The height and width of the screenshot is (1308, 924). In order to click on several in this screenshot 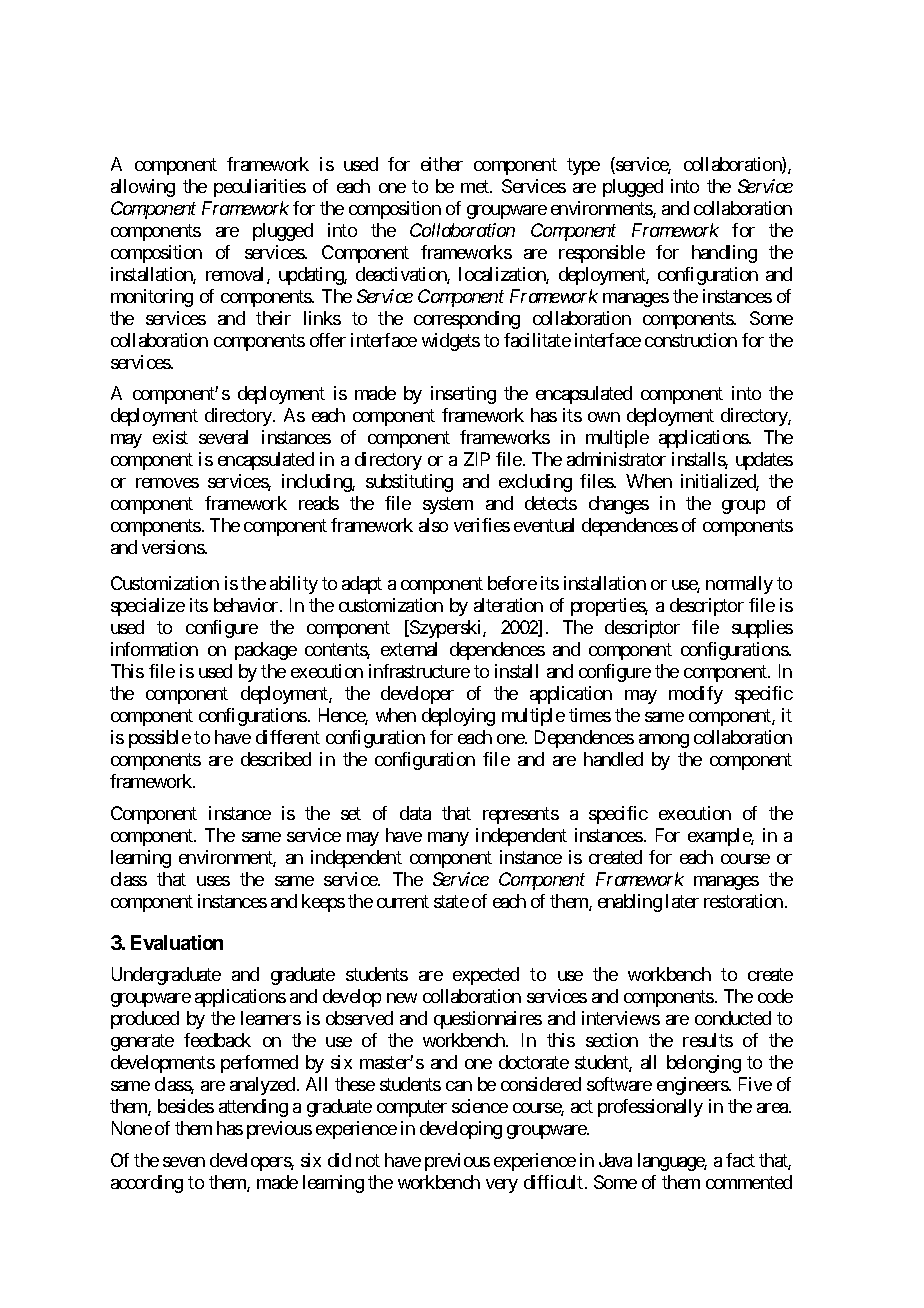, I will do `click(223, 437)`.
